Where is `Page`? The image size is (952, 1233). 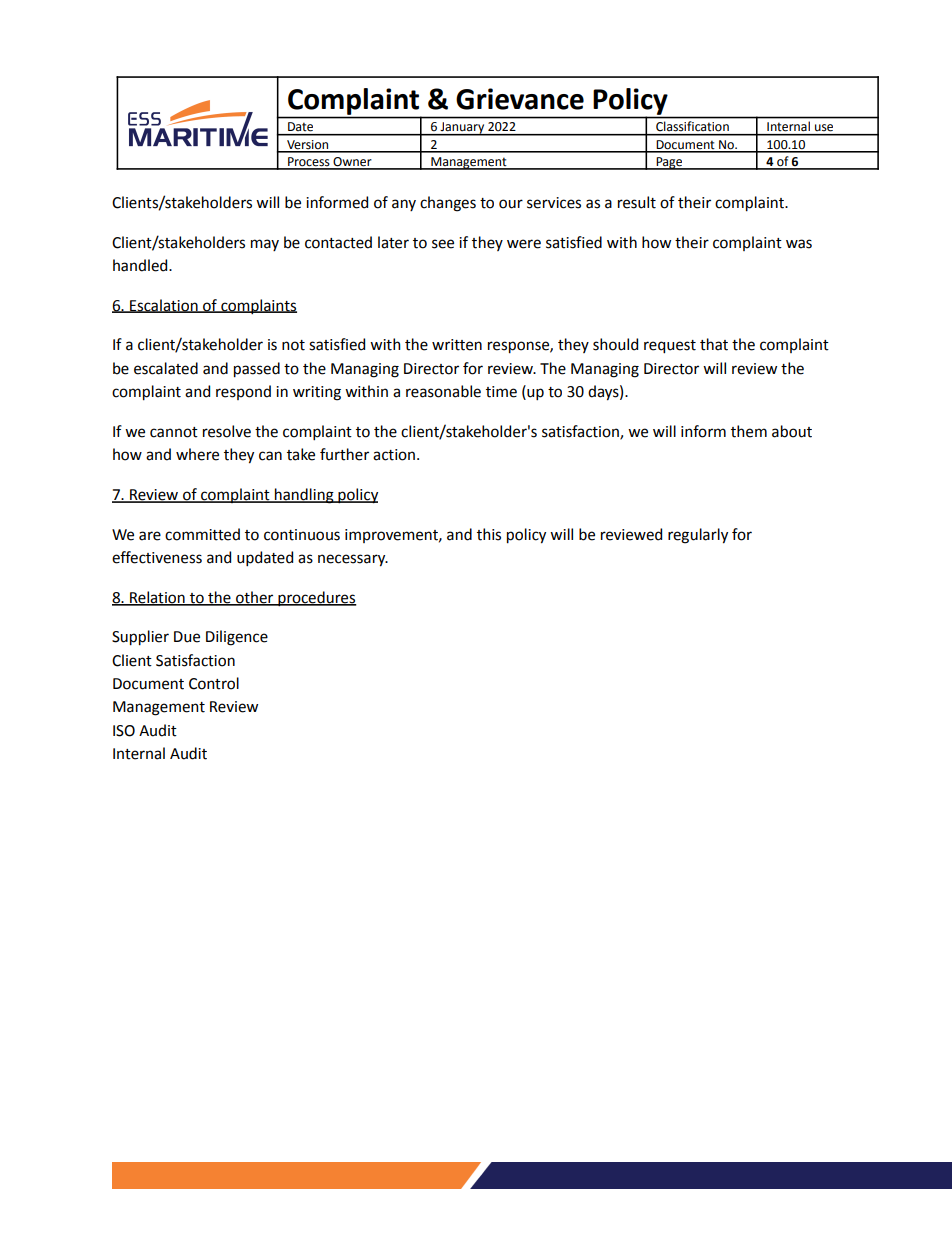 Page is located at coordinates (669, 163).
